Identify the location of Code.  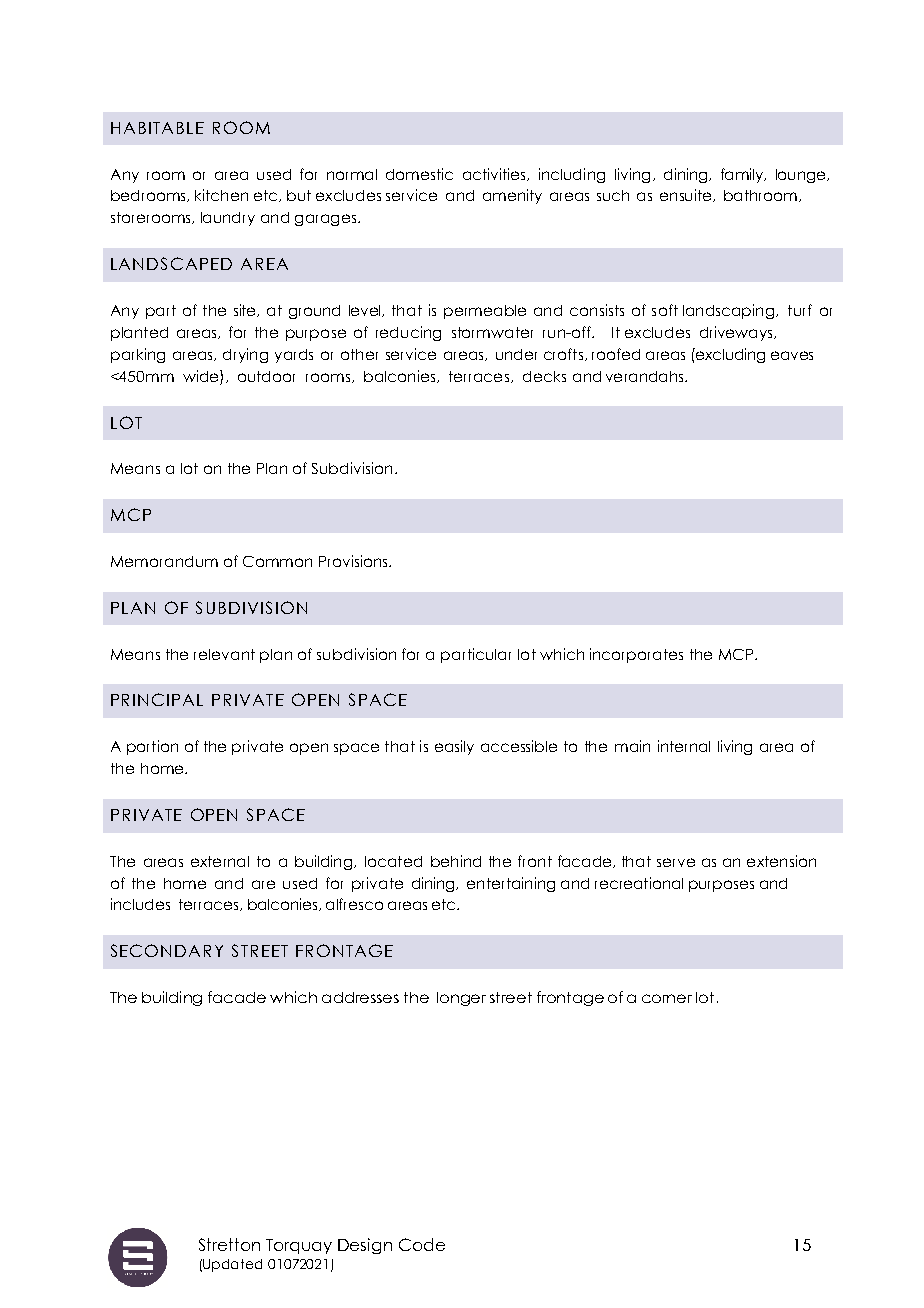
(422, 1244).
